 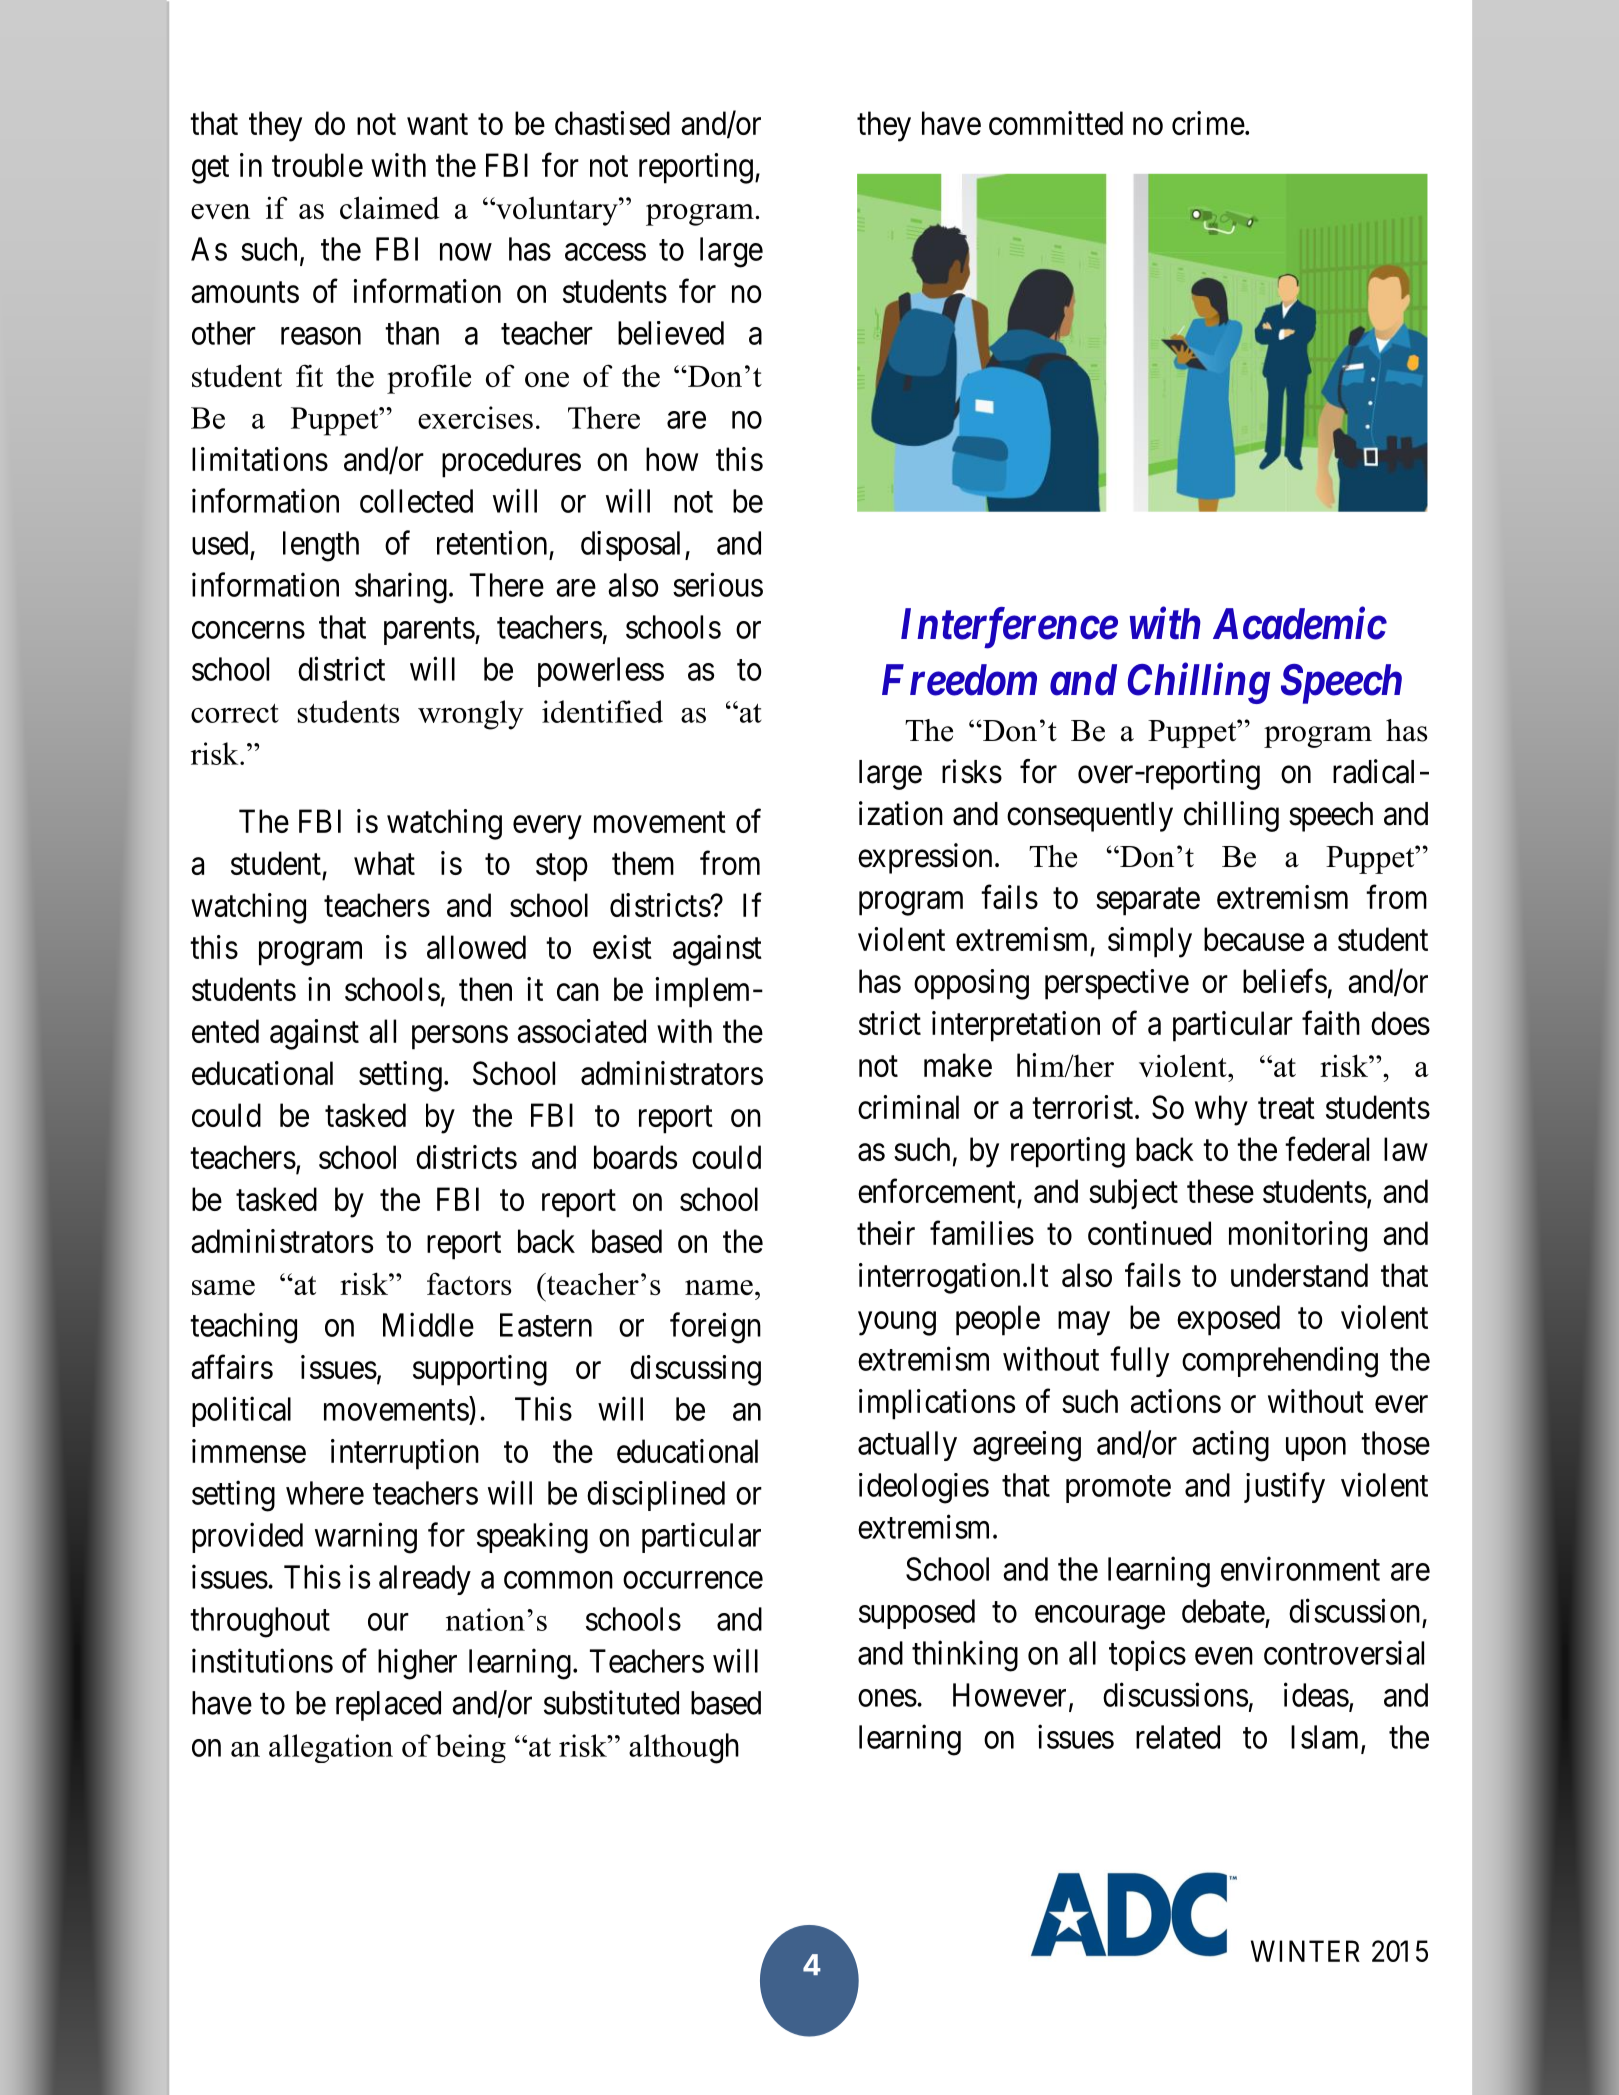 What do you see at coordinates (612, 123) in the screenshot?
I see `chastised` at bounding box center [612, 123].
